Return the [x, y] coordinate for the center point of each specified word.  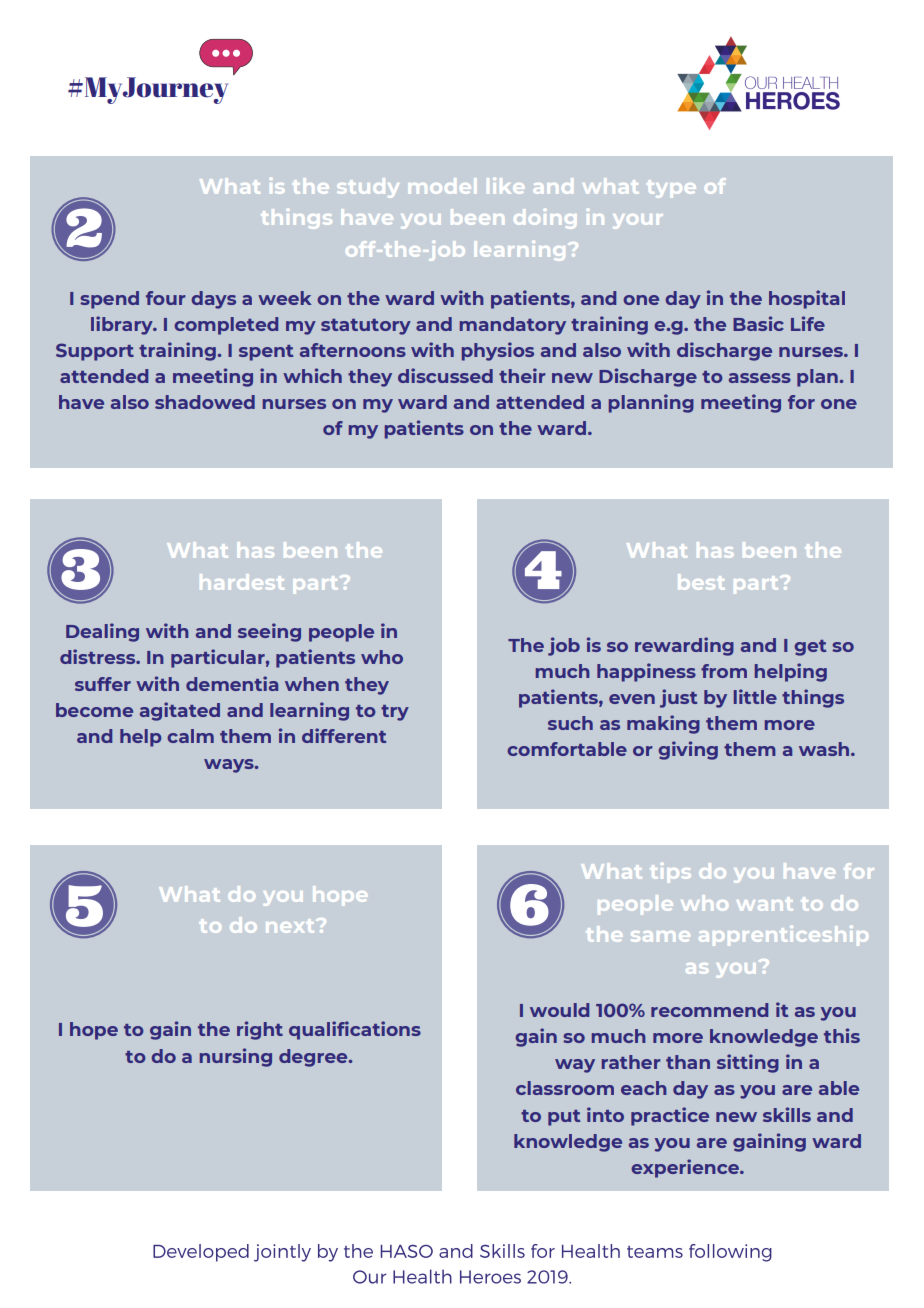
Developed [201, 1253]
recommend [709, 1010]
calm [190, 736]
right [260, 1030]
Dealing [102, 632]
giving [688, 750]
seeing [269, 632]
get [810, 648]
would [559, 1010]
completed [226, 326]
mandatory [513, 326]
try [395, 713]
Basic [758, 323]
